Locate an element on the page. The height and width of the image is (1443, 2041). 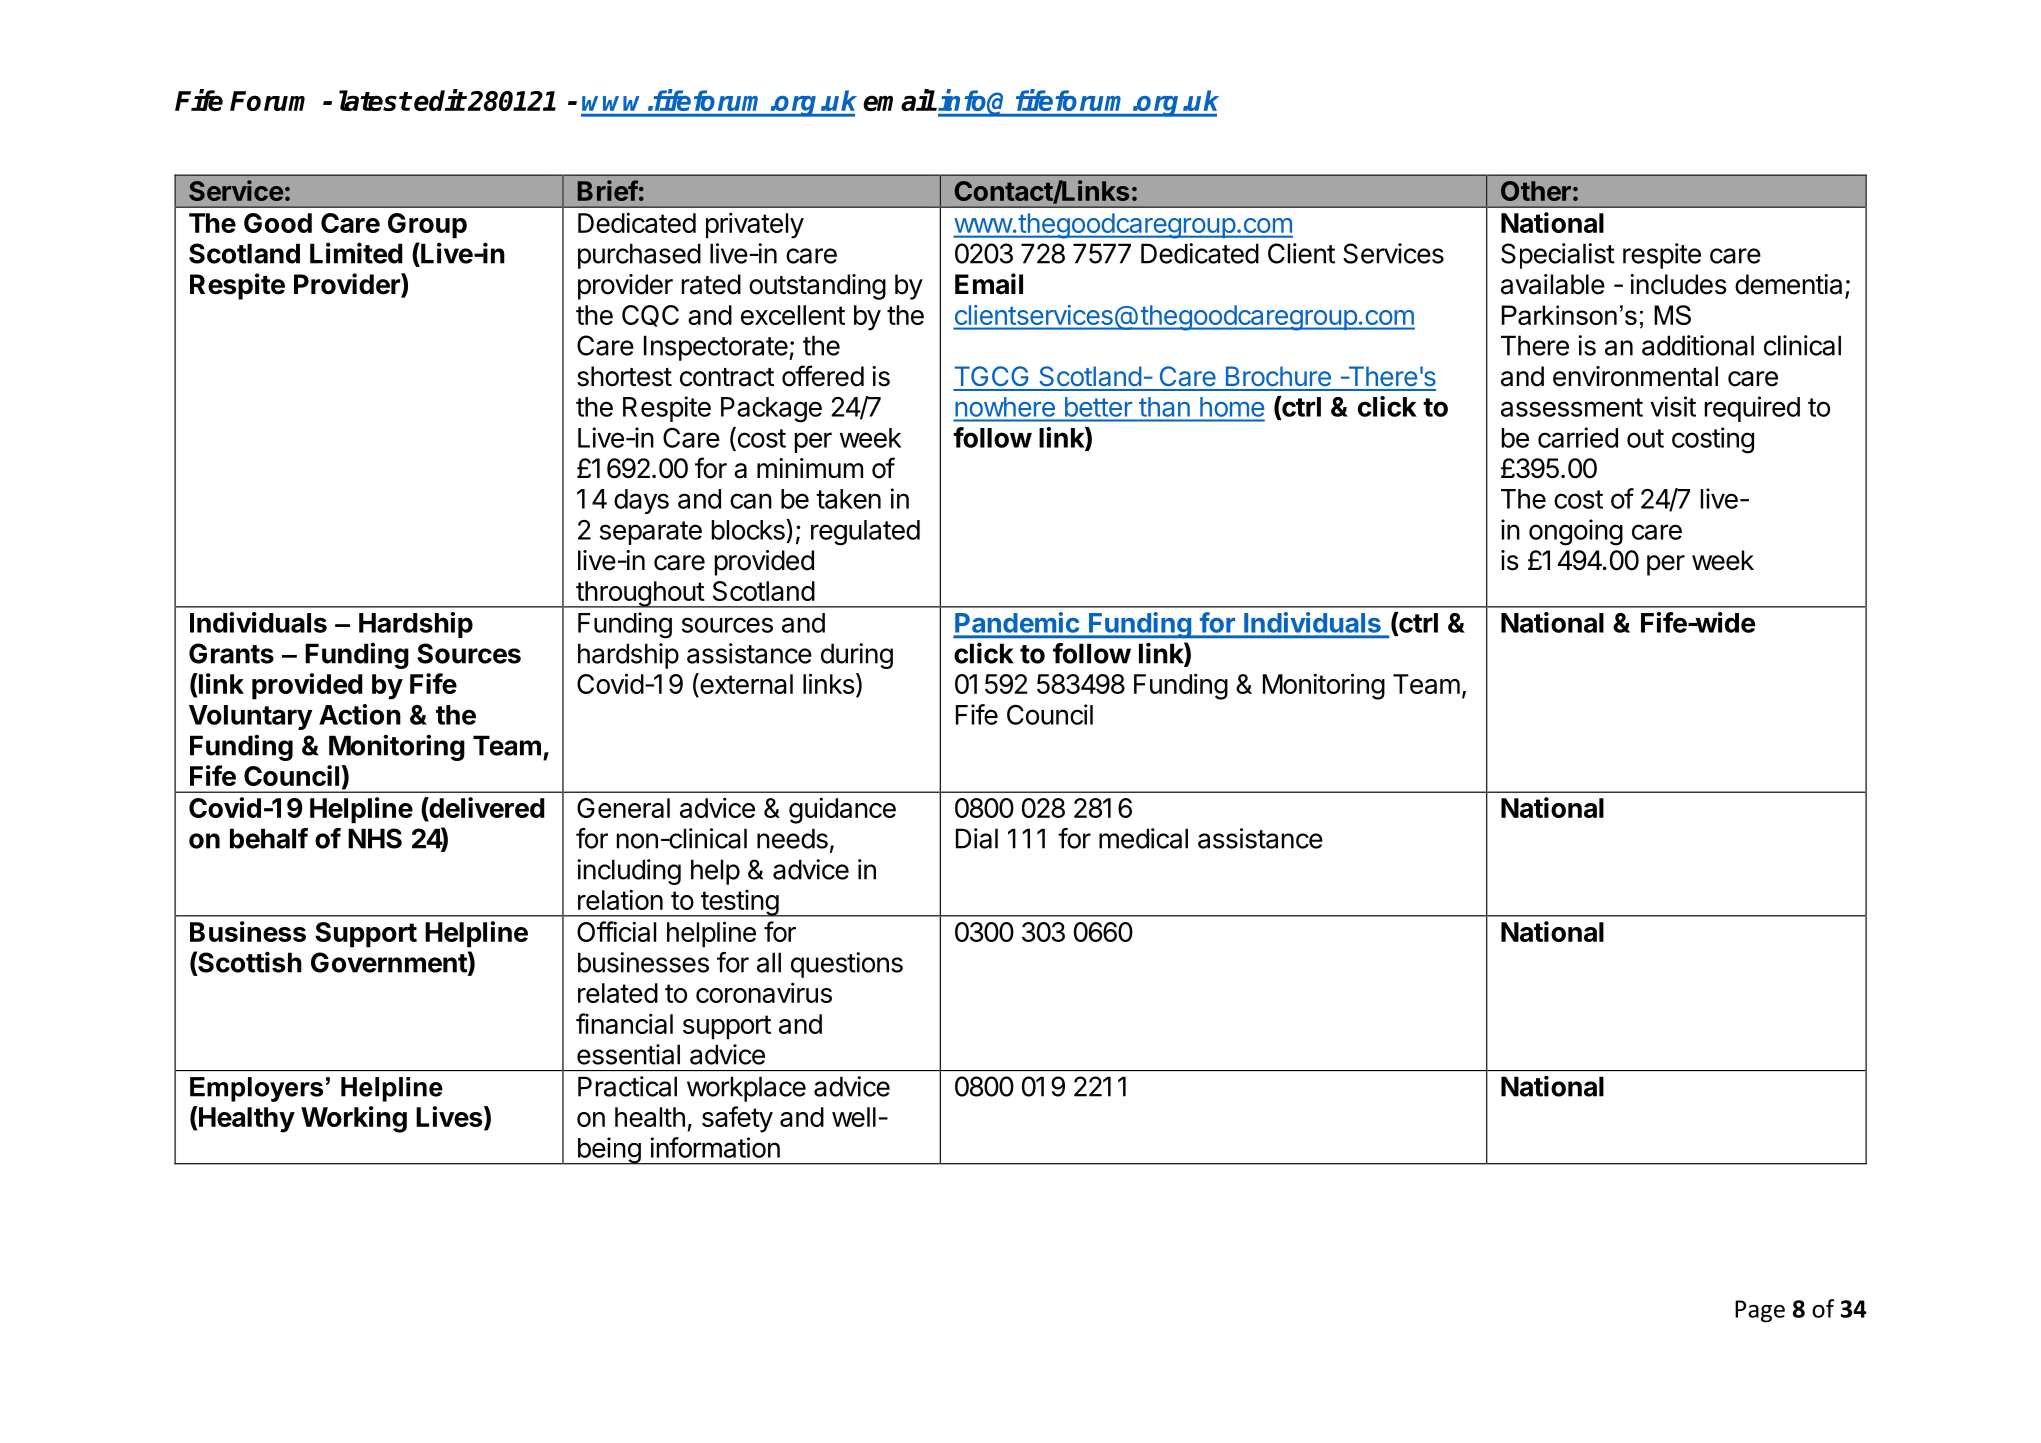
related is located at coordinates (618, 993).
